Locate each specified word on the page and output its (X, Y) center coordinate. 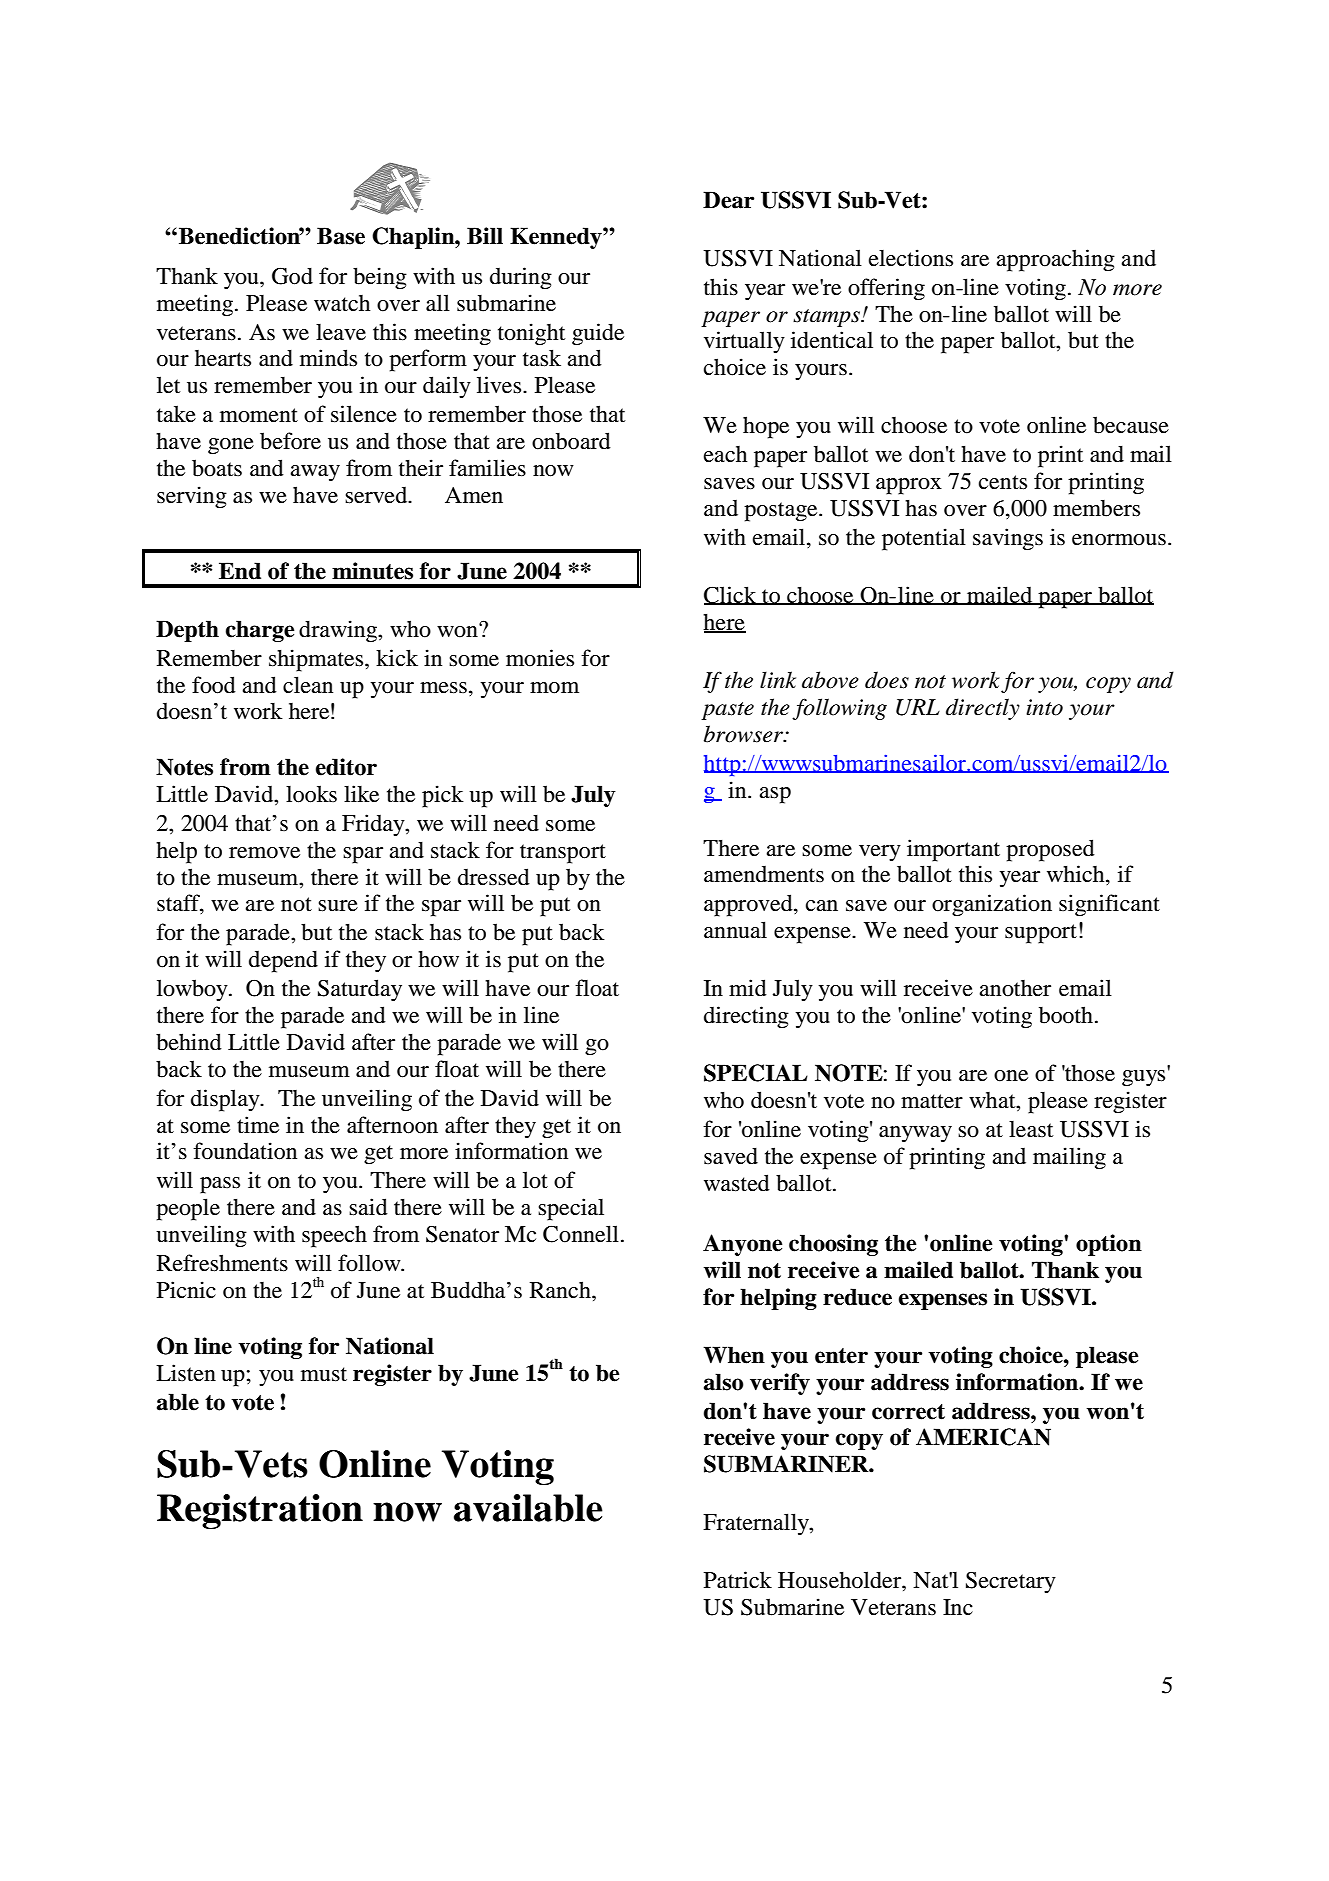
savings (1008, 539)
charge (260, 631)
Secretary (1011, 1582)
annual (735, 930)
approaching (1055, 260)
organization (992, 905)
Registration (260, 1511)
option (1109, 1245)
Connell (581, 1234)
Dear (728, 200)
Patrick (738, 1580)
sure (338, 906)
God (292, 276)
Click (731, 595)
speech (334, 1236)
